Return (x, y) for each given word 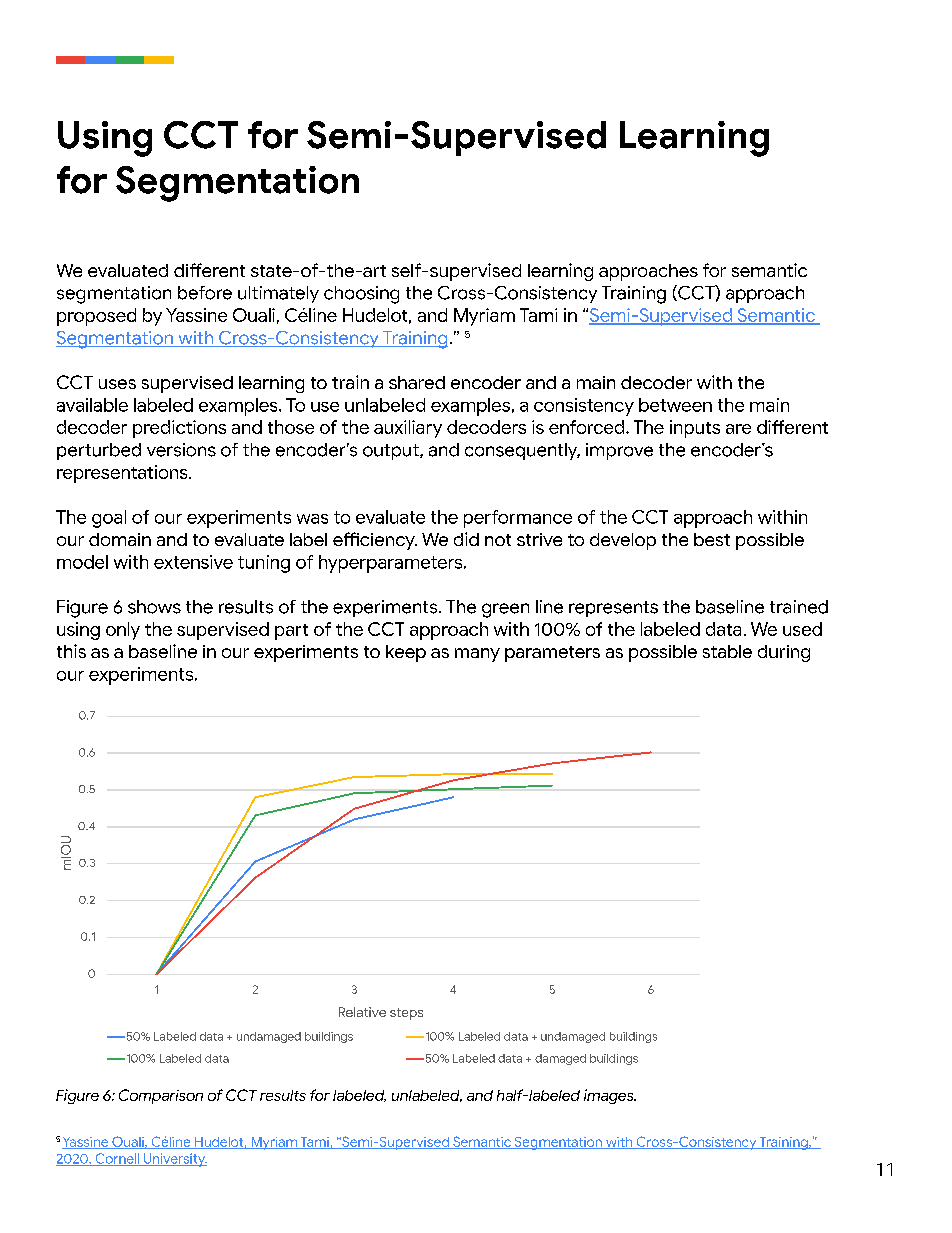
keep (406, 653)
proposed (96, 317)
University (174, 1160)
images (610, 1096)
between (675, 405)
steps (406, 1014)
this (71, 651)
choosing (361, 295)
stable (727, 651)
